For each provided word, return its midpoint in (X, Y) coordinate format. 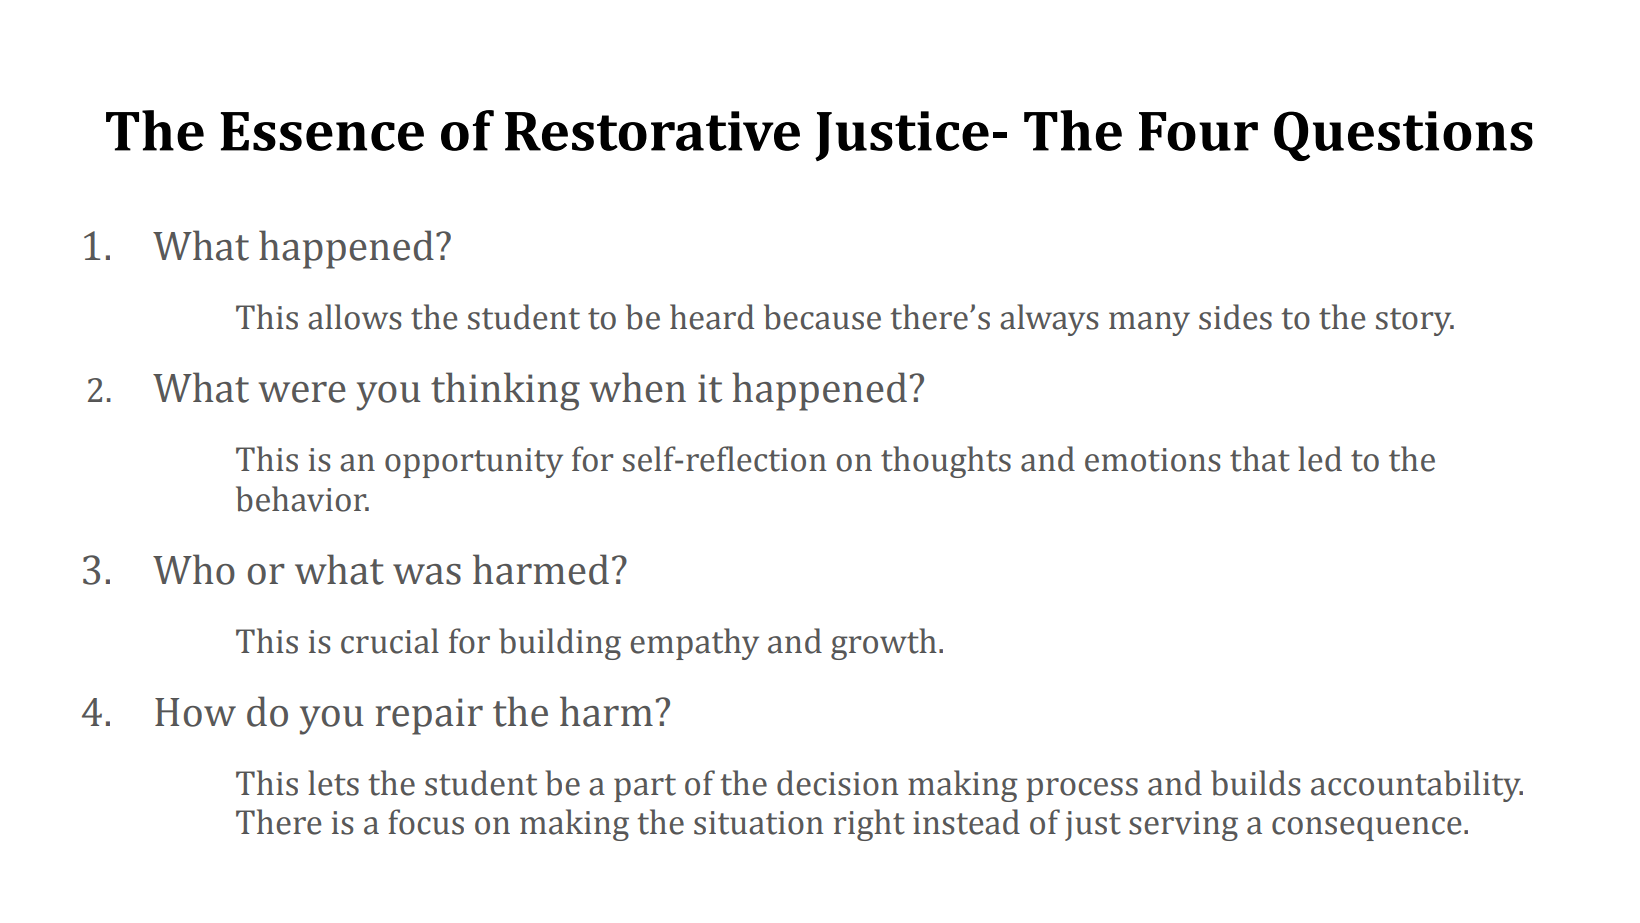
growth (884, 644)
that (1260, 459)
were (302, 392)
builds (1256, 783)
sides (1235, 317)
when (638, 387)
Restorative (652, 131)
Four (1198, 131)
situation (758, 823)
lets (333, 783)
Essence (322, 131)
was (427, 574)
